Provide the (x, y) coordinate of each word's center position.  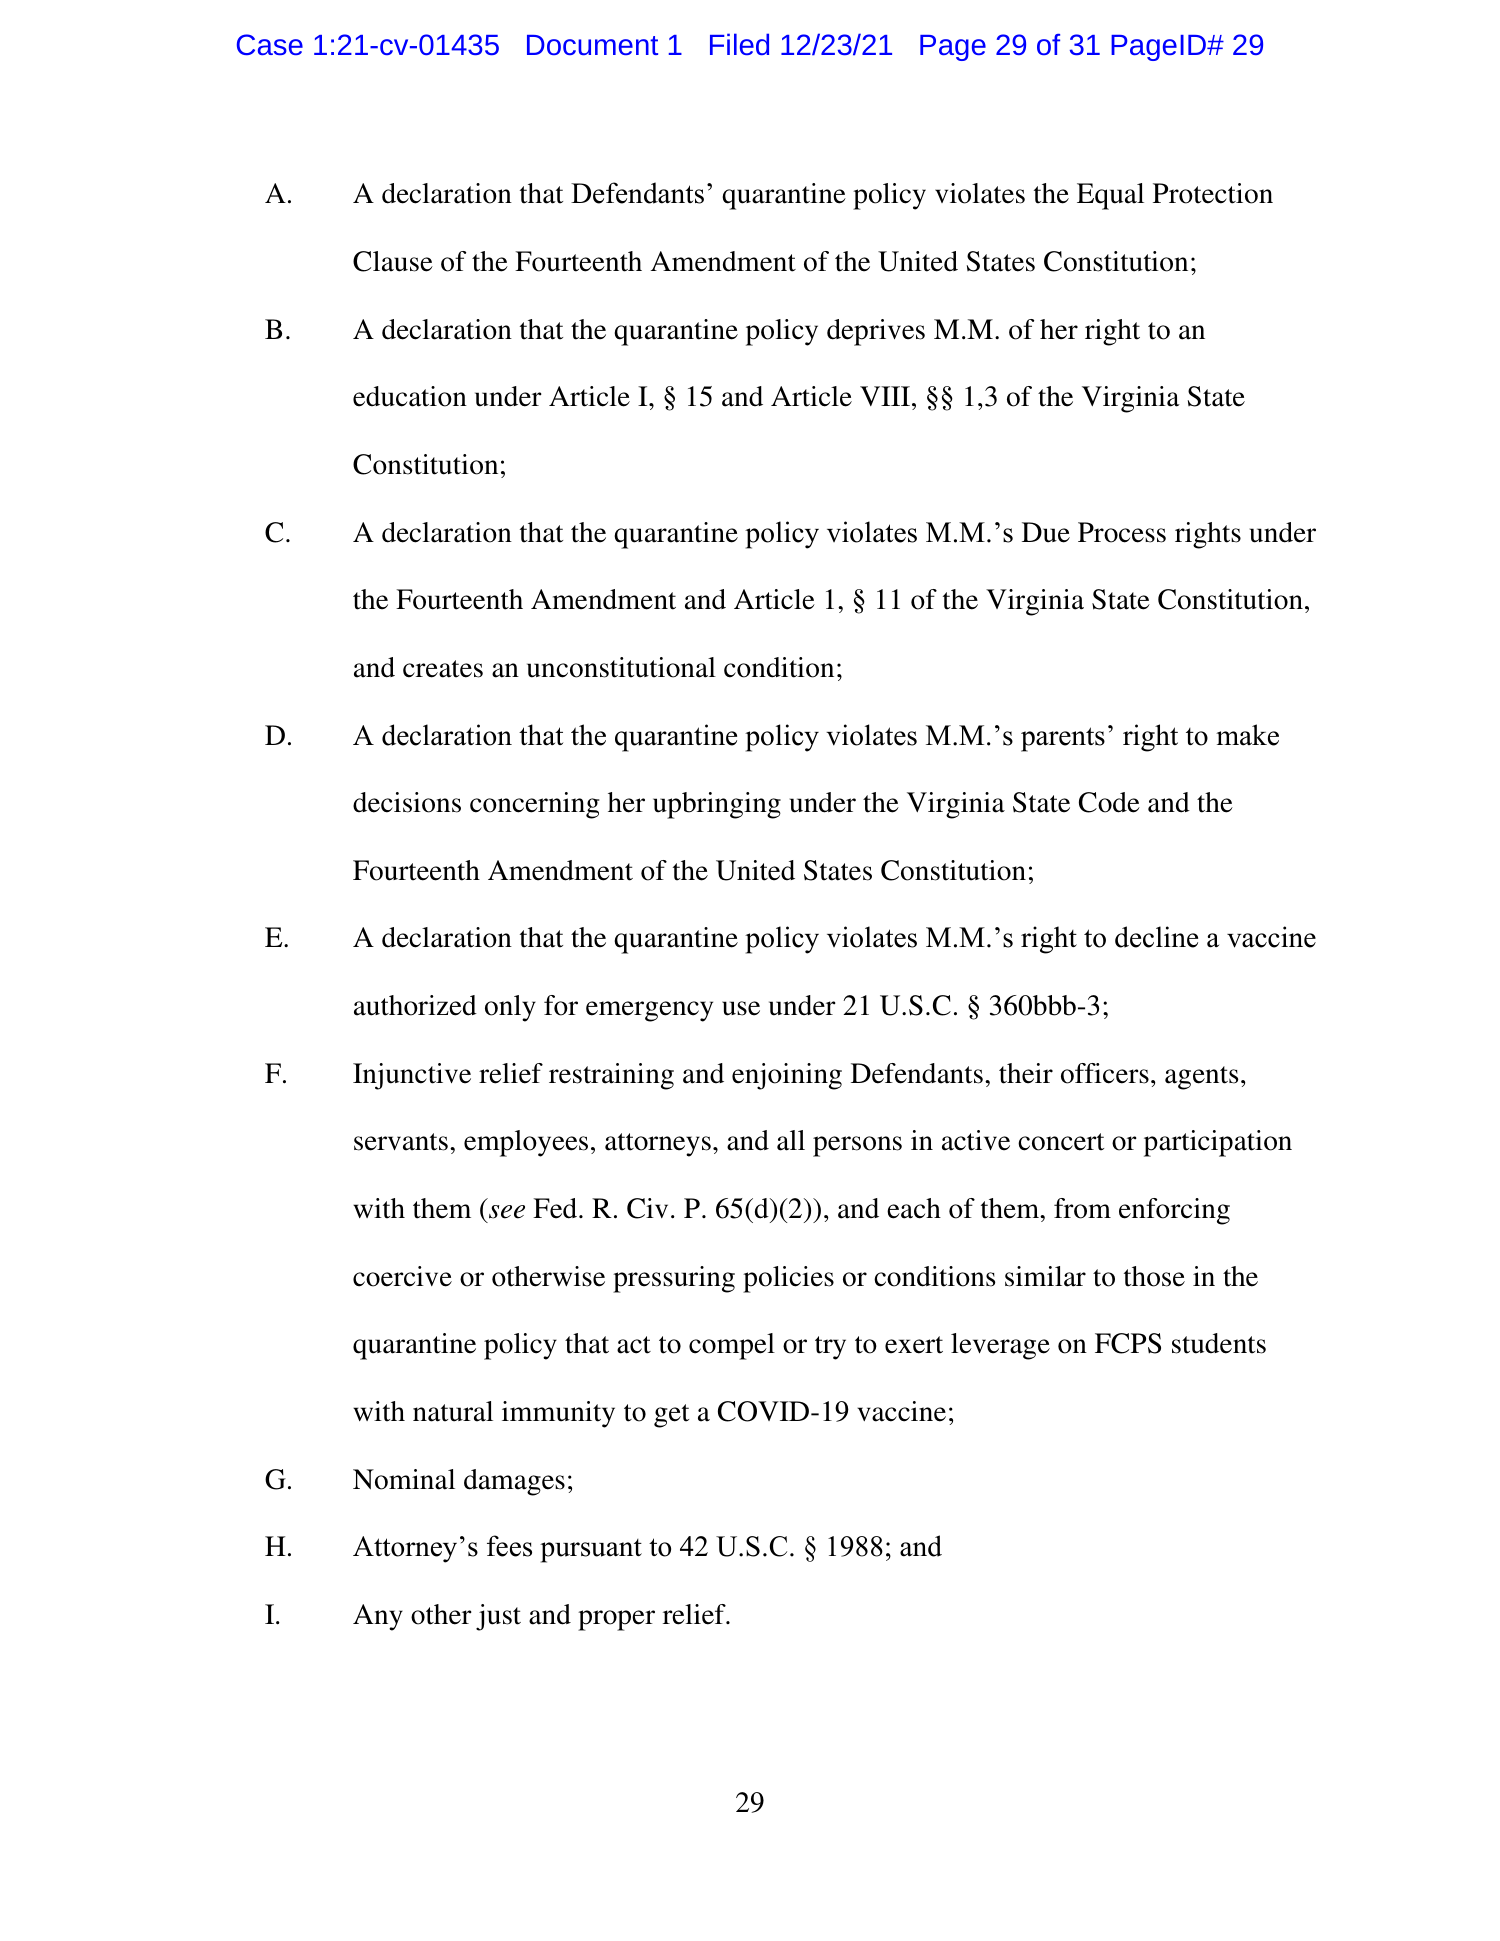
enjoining (787, 1076)
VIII (885, 396)
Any (378, 1617)
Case (270, 44)
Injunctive (412, 1076)
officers (1105, 1073)
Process (1122, 532)
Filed (739, 44)
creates (443, 669)
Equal (1110, 196)
